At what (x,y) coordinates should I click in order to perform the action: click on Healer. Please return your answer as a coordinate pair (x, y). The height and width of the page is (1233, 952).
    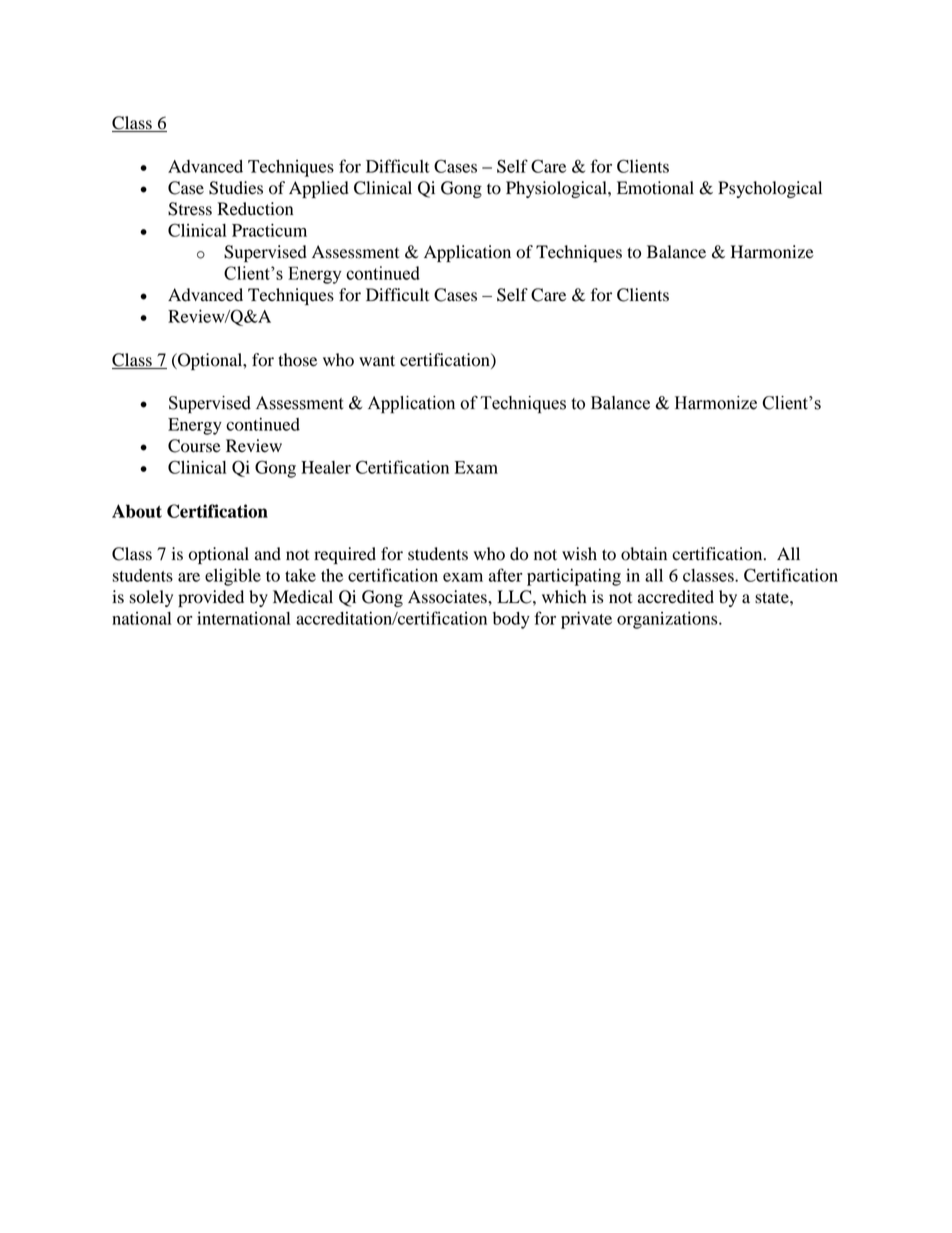
    Looking at the image, I should click on (326, 467).
